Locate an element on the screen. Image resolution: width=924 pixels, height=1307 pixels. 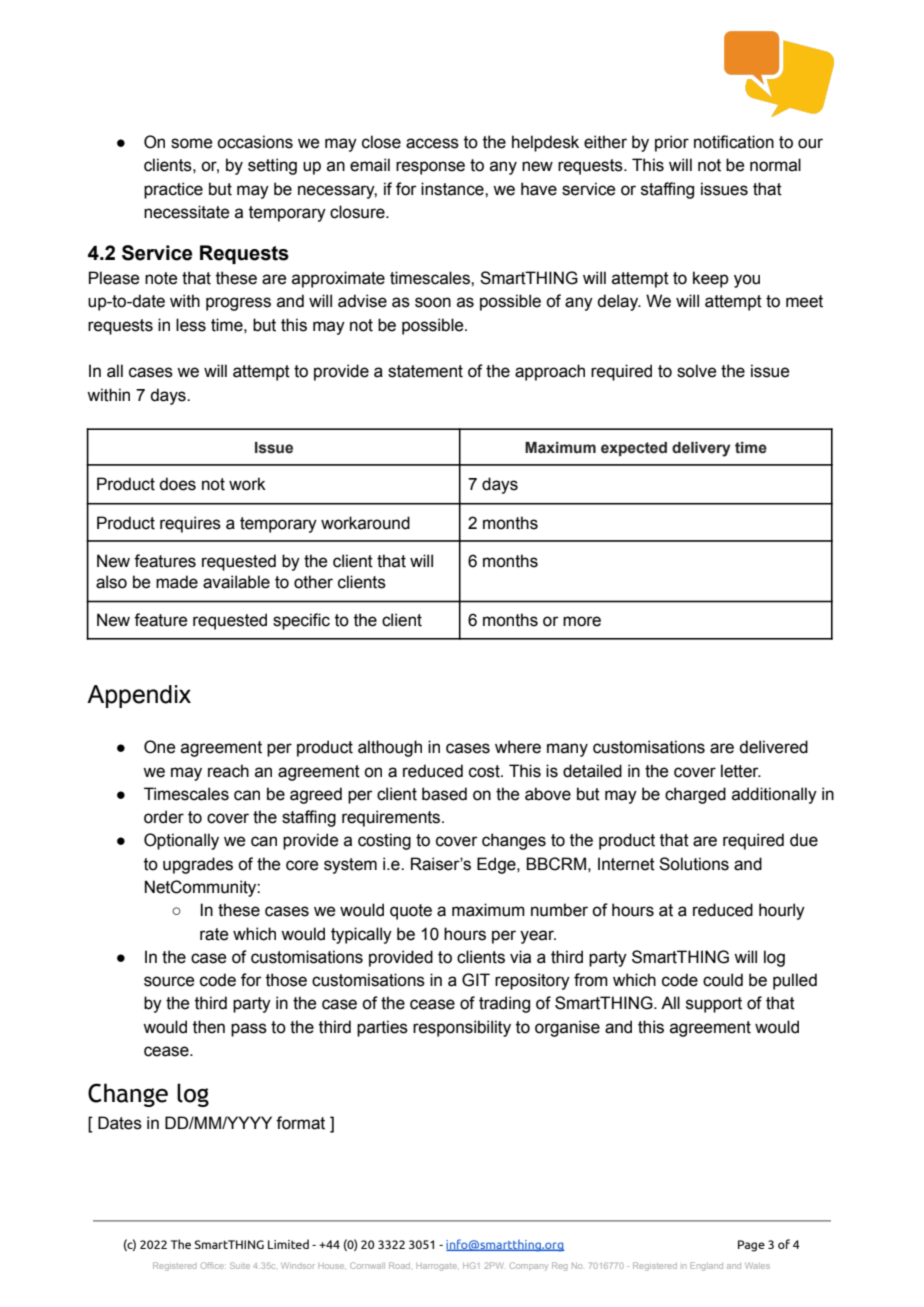
instance is located at coordinates (453, 189).
